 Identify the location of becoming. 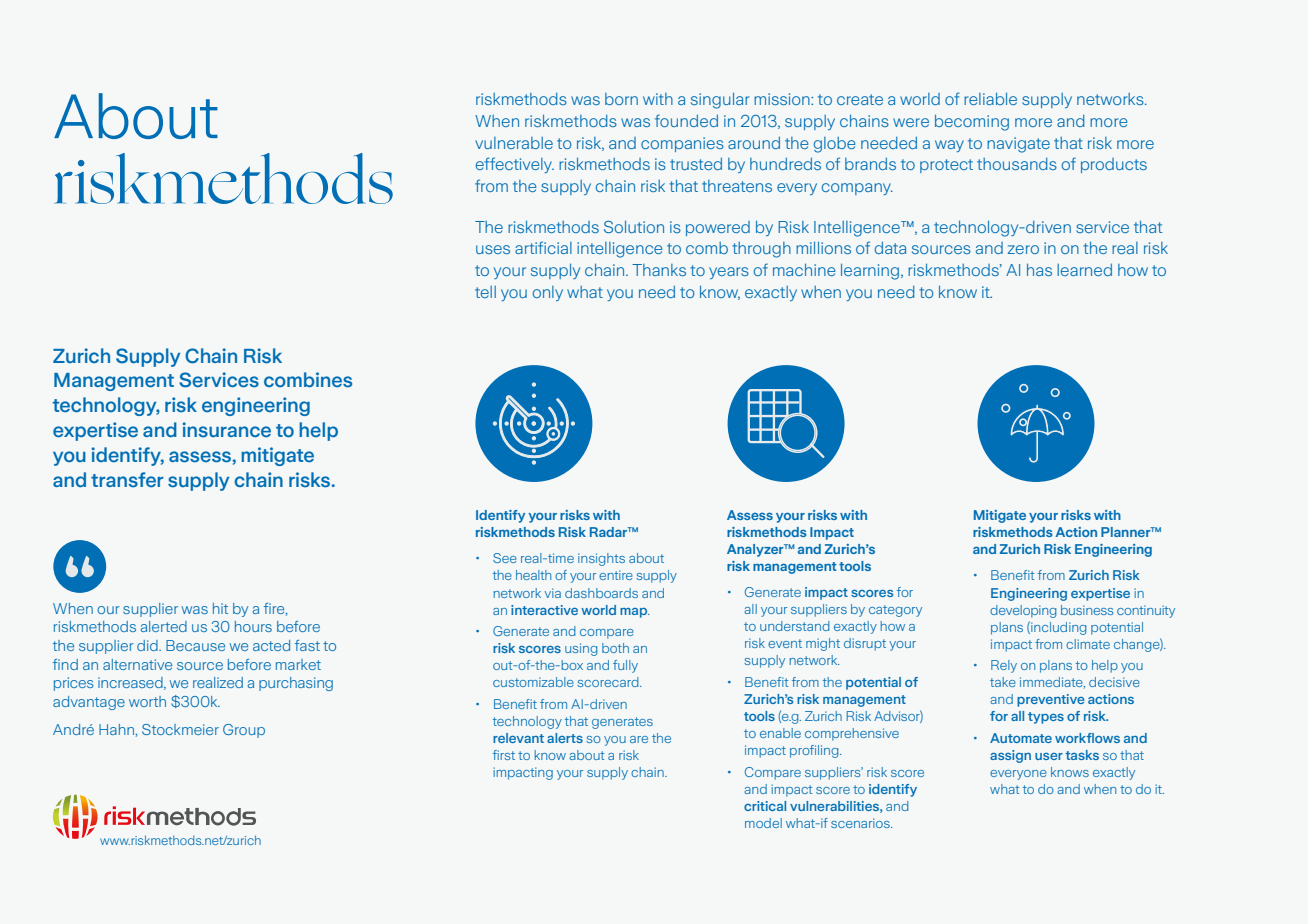
(972, 122).
